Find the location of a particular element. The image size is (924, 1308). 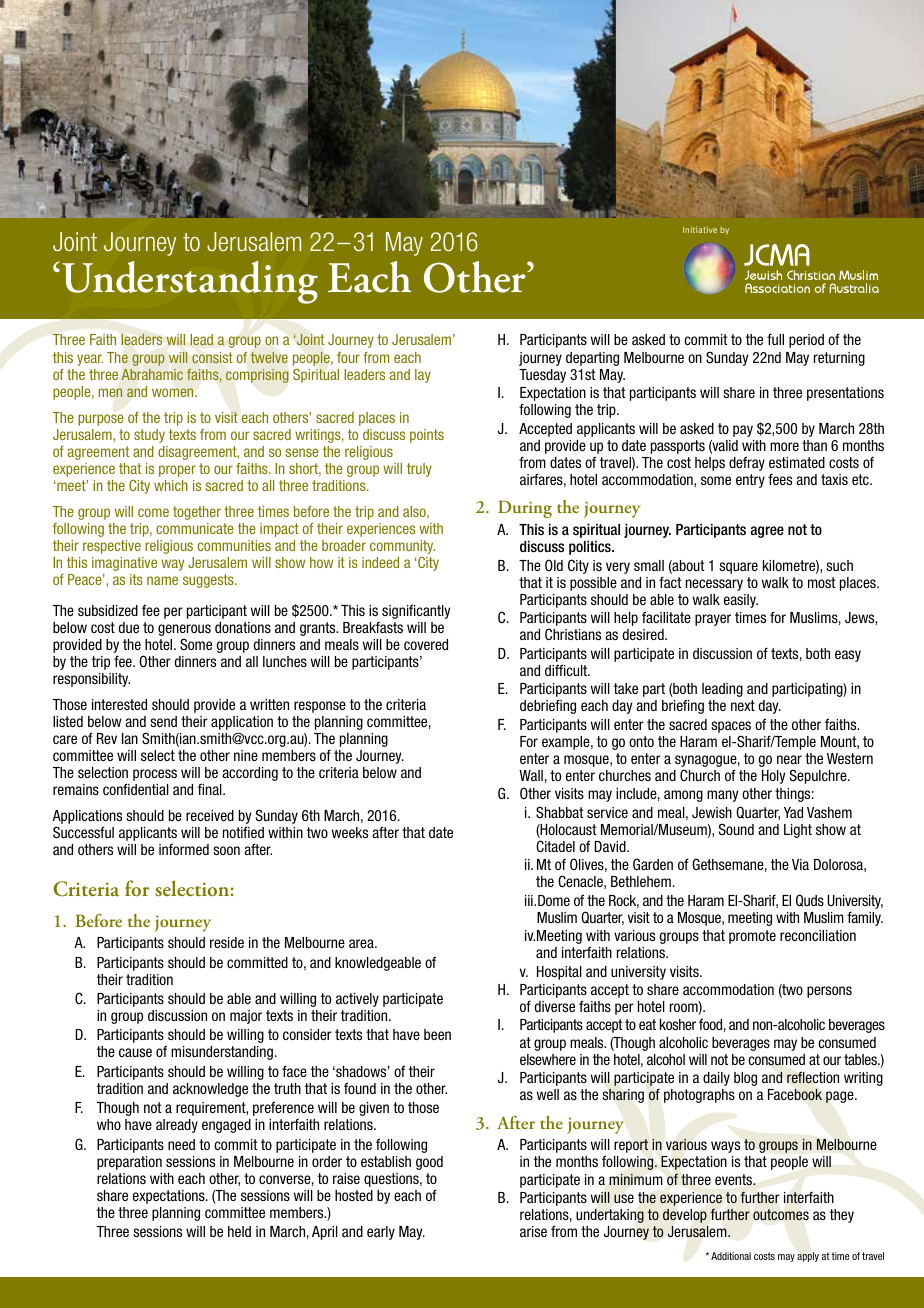

generous is located at coordinates (184, 630).
